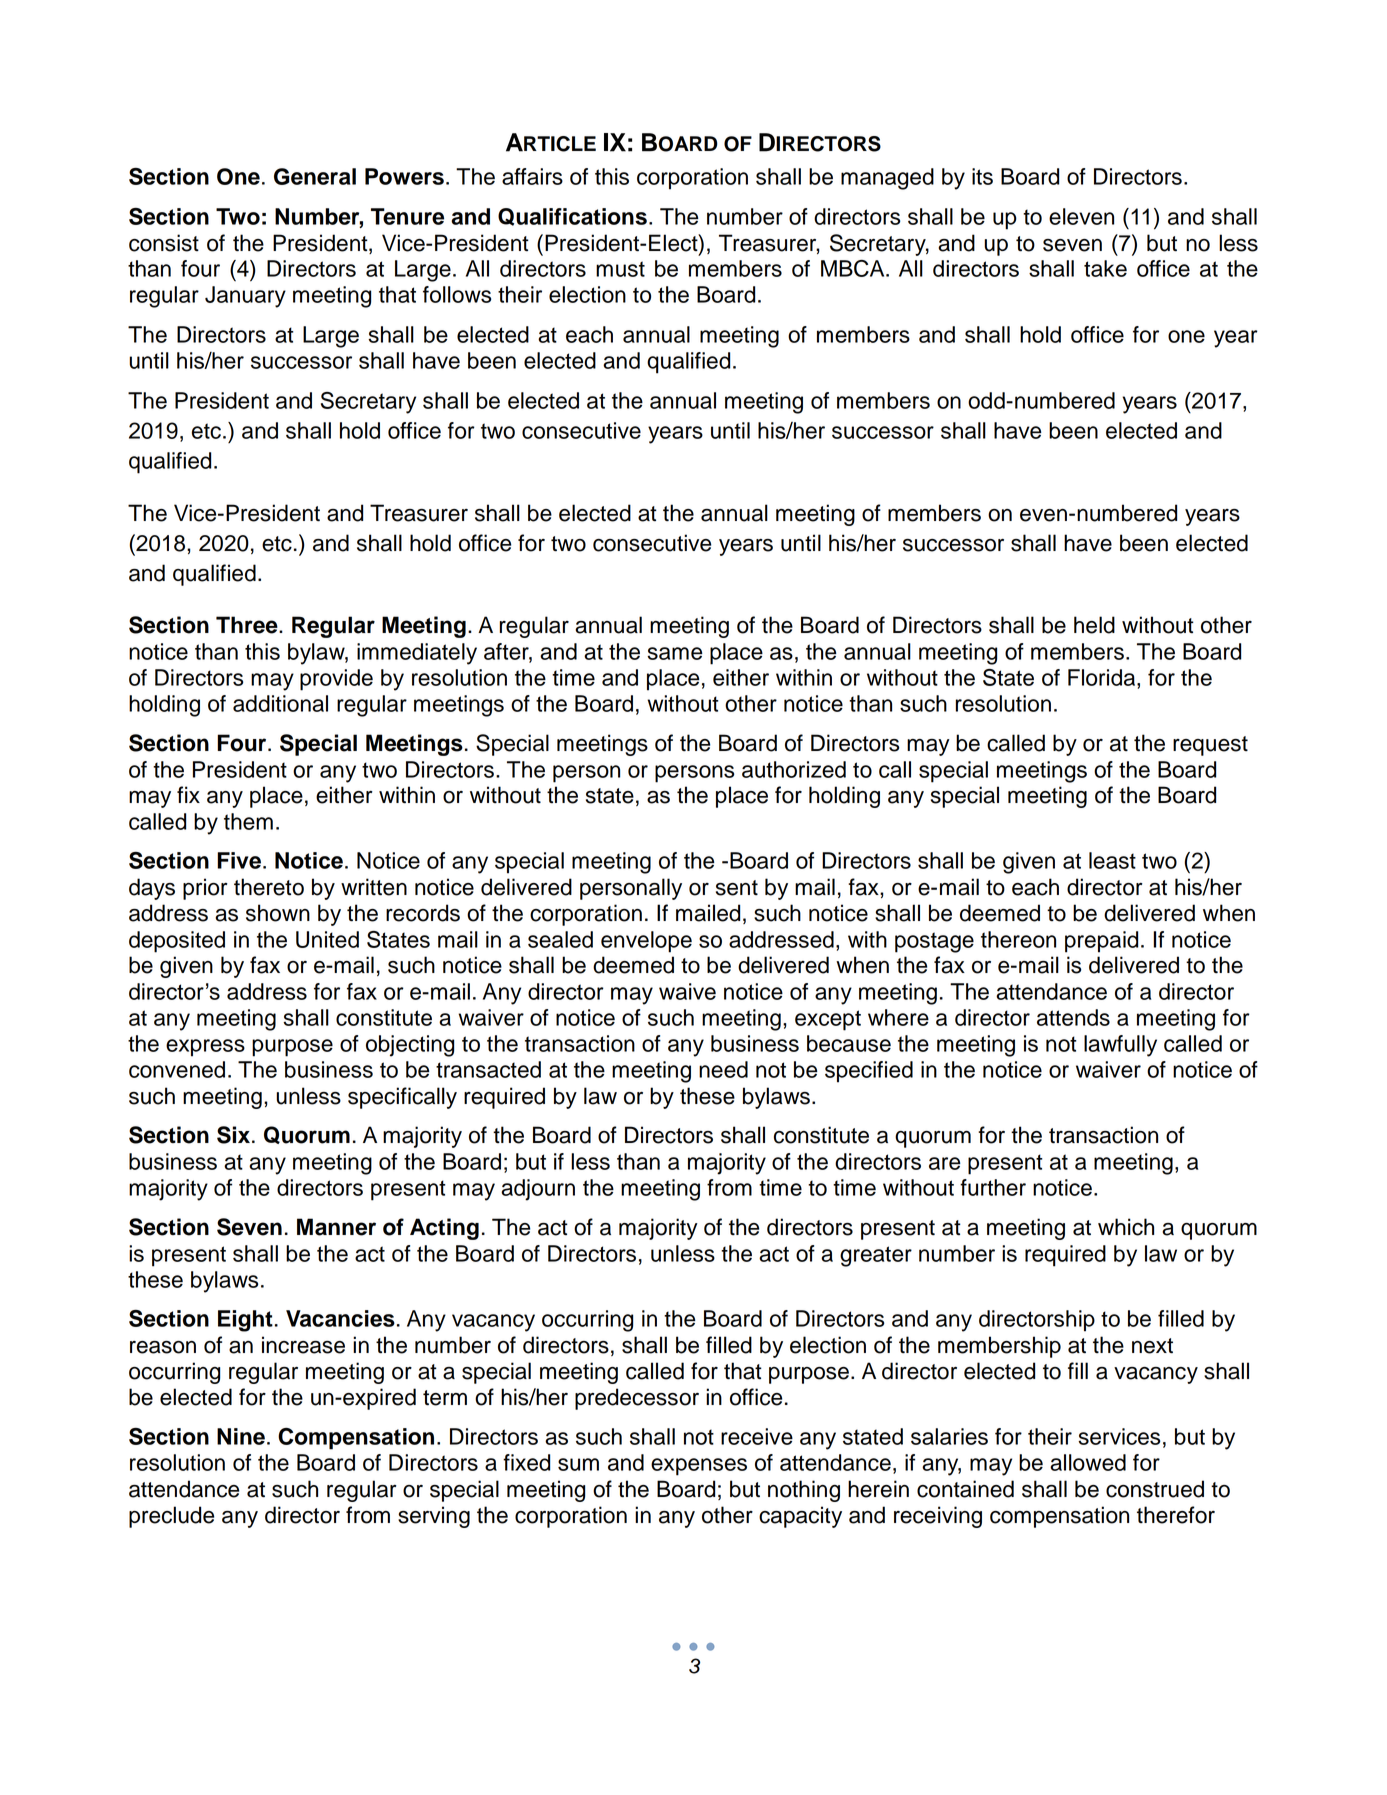 The image size is (1387, 1795). I want to click on least, so click(1112, 860).
